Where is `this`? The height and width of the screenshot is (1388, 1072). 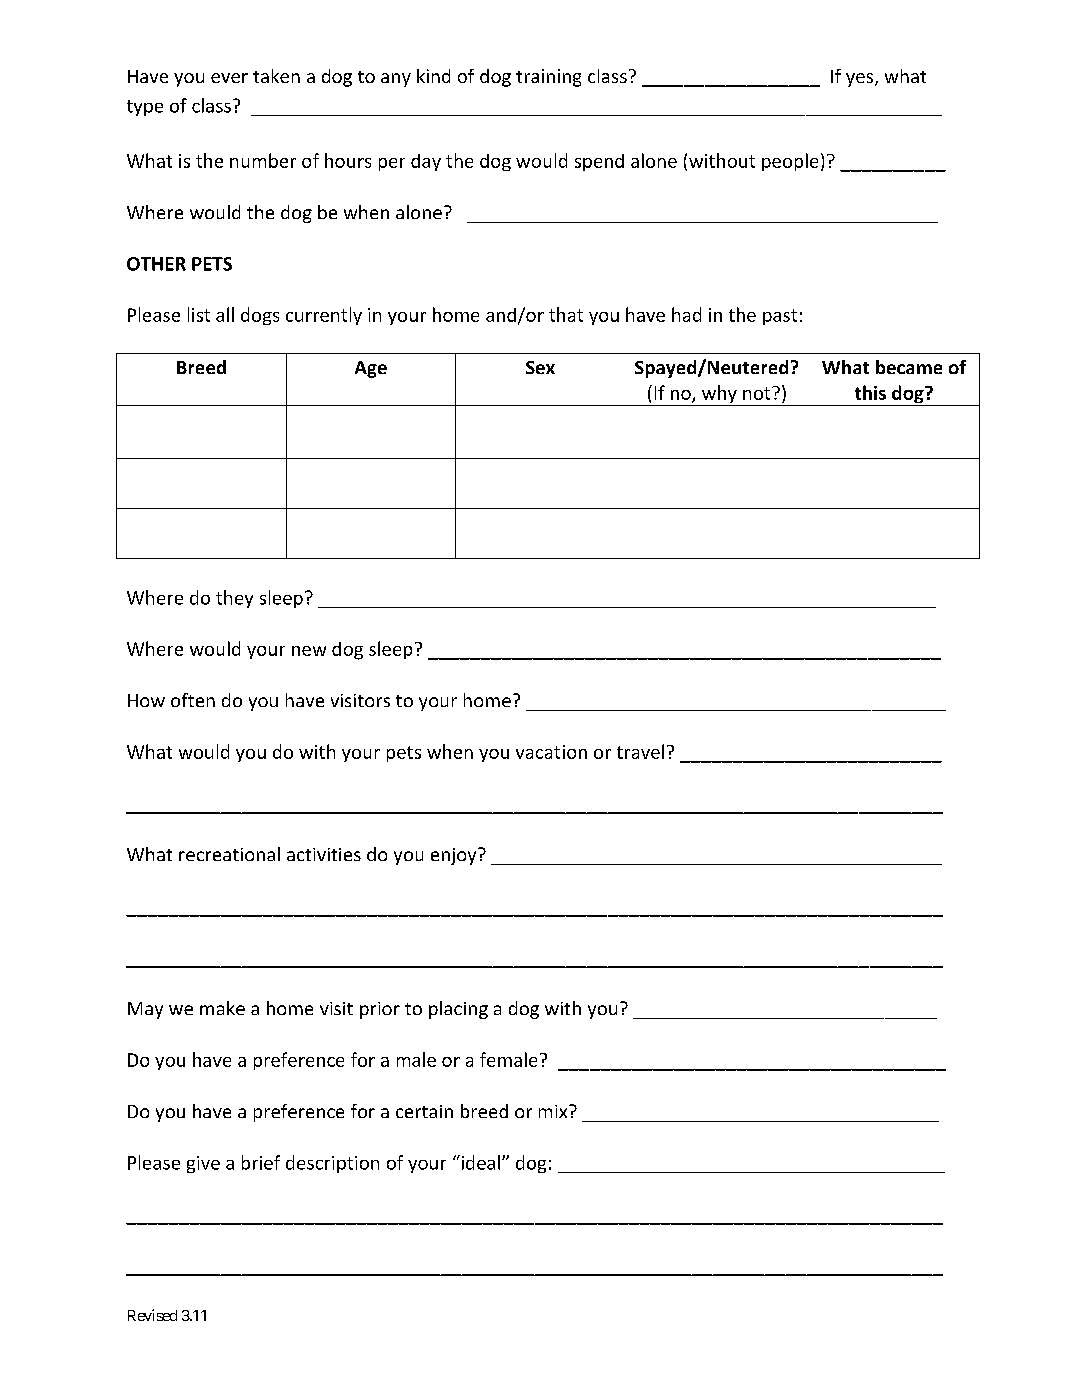
this is located at coordinates (870, 392).
